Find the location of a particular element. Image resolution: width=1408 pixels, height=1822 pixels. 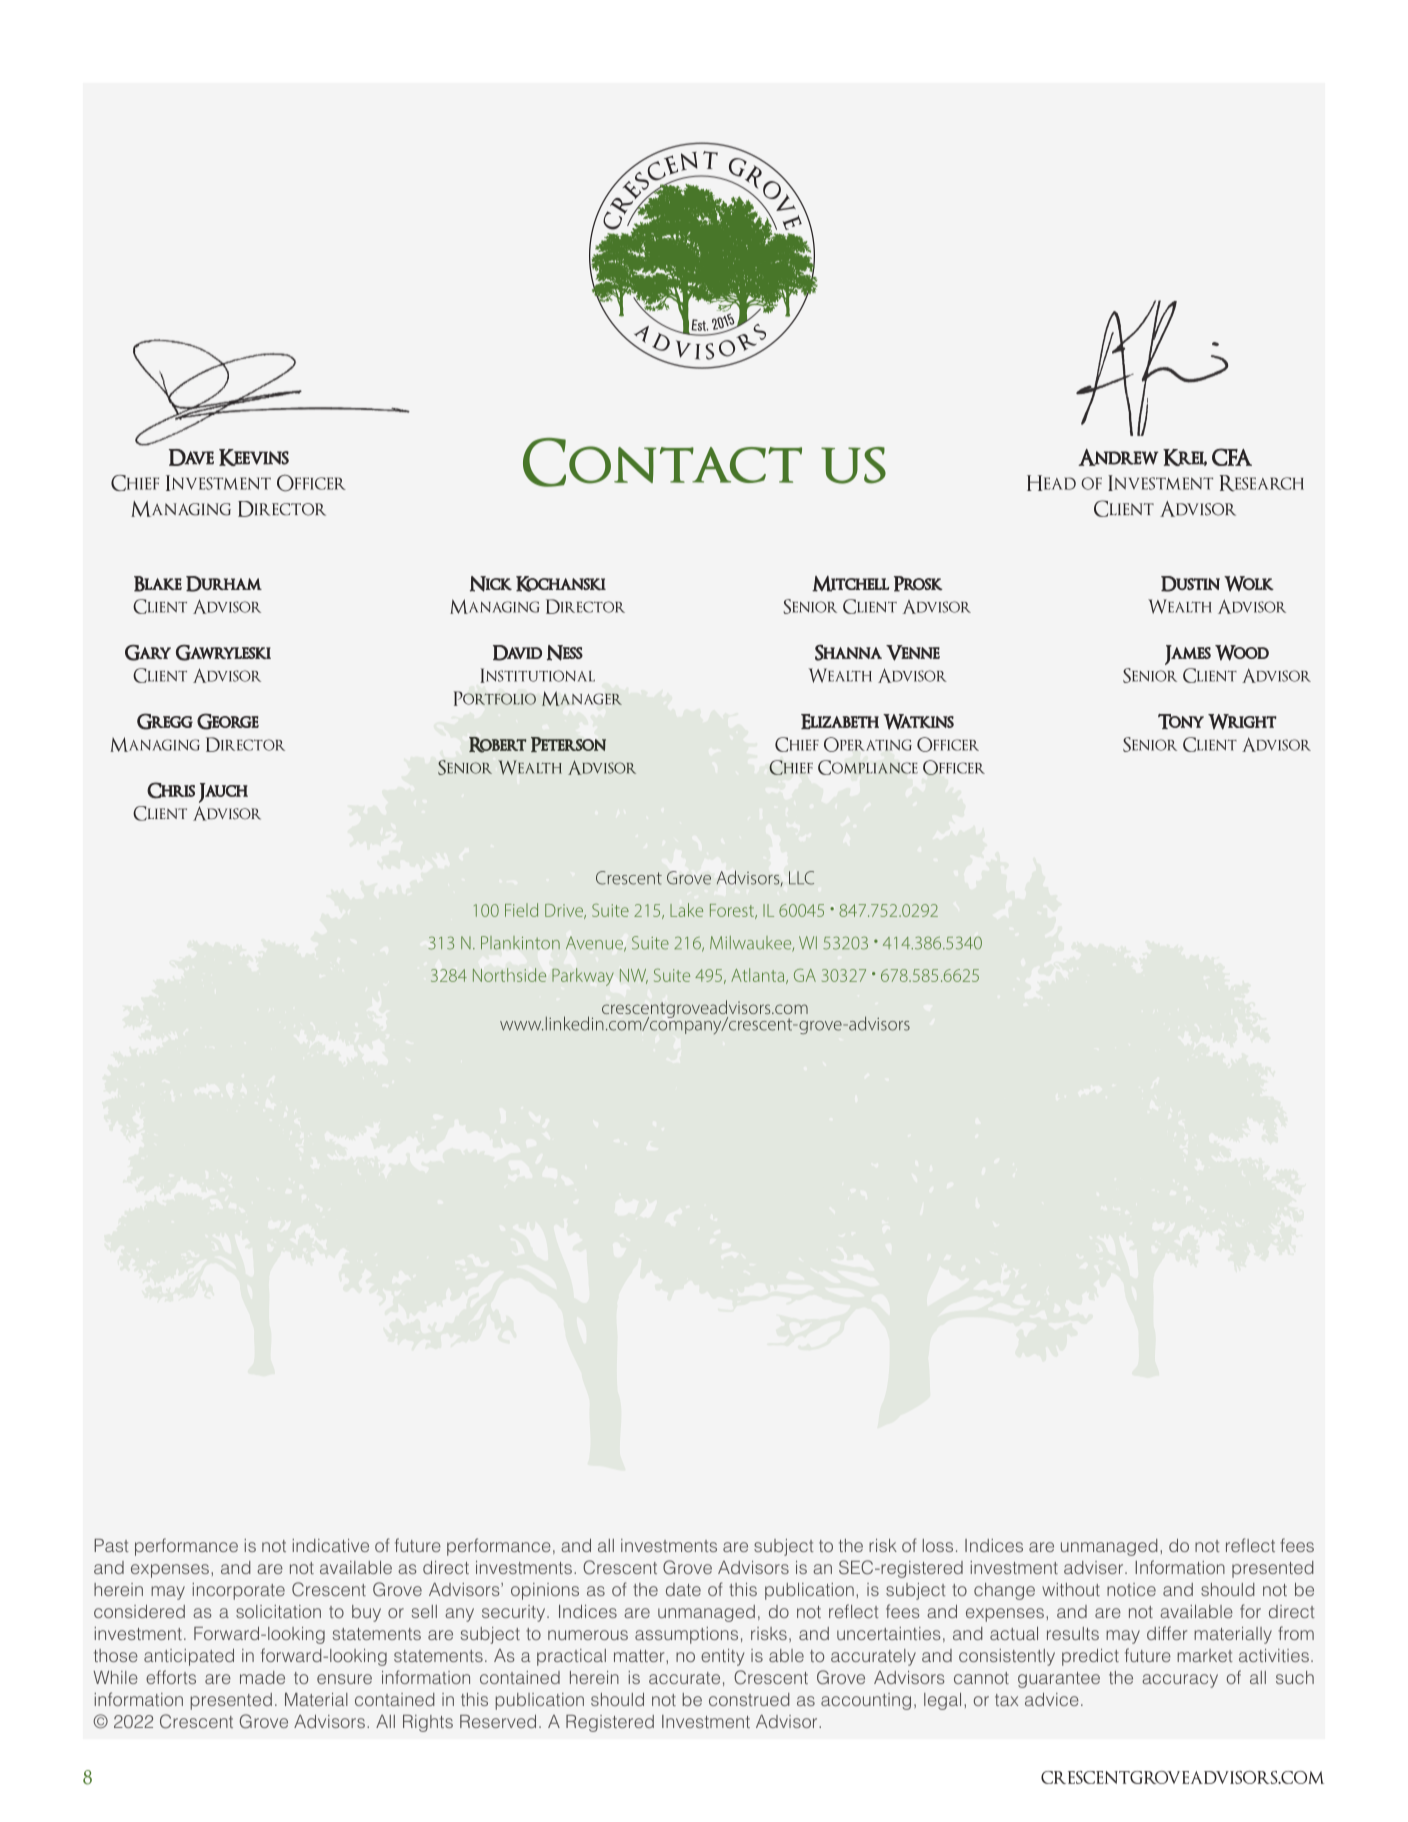

loss is located at coordinates (938, 1545).
